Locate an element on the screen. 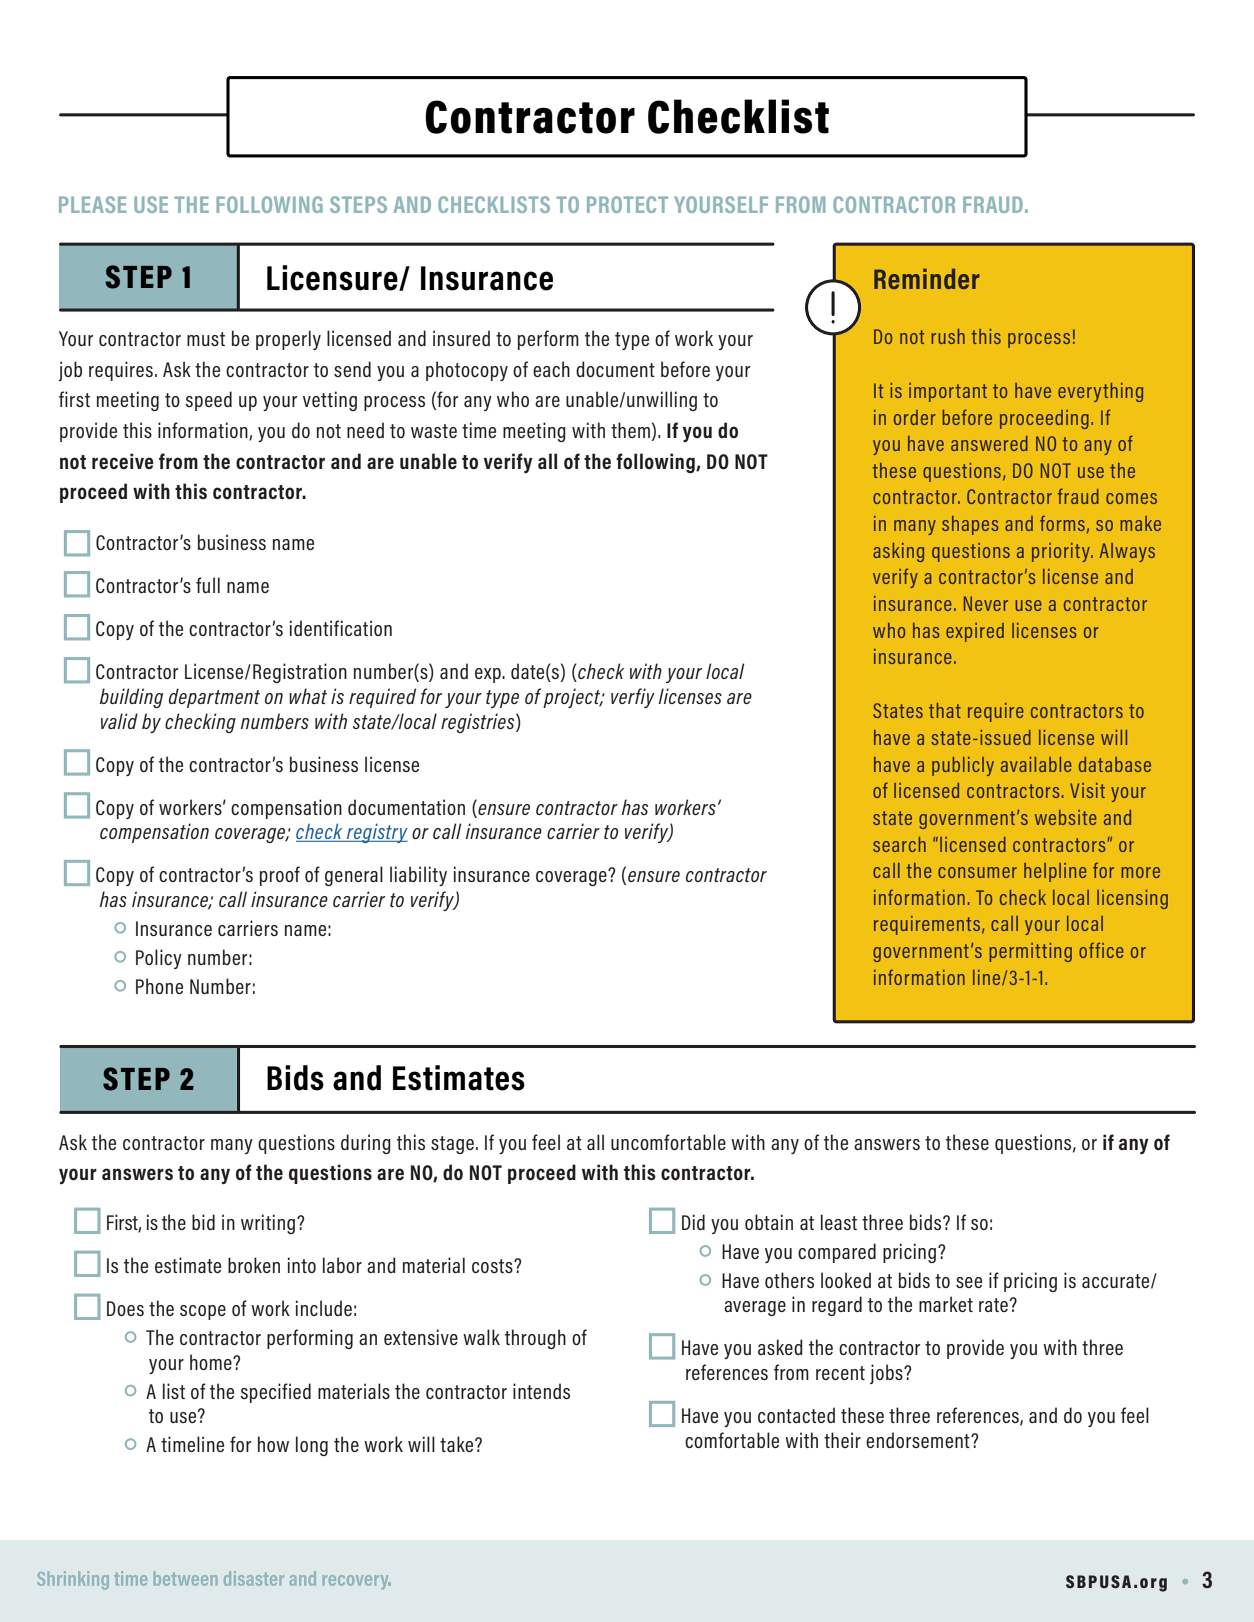 This screenshot has height=1622, width=1254. PROTECT is located at coordinates (627, 204).
